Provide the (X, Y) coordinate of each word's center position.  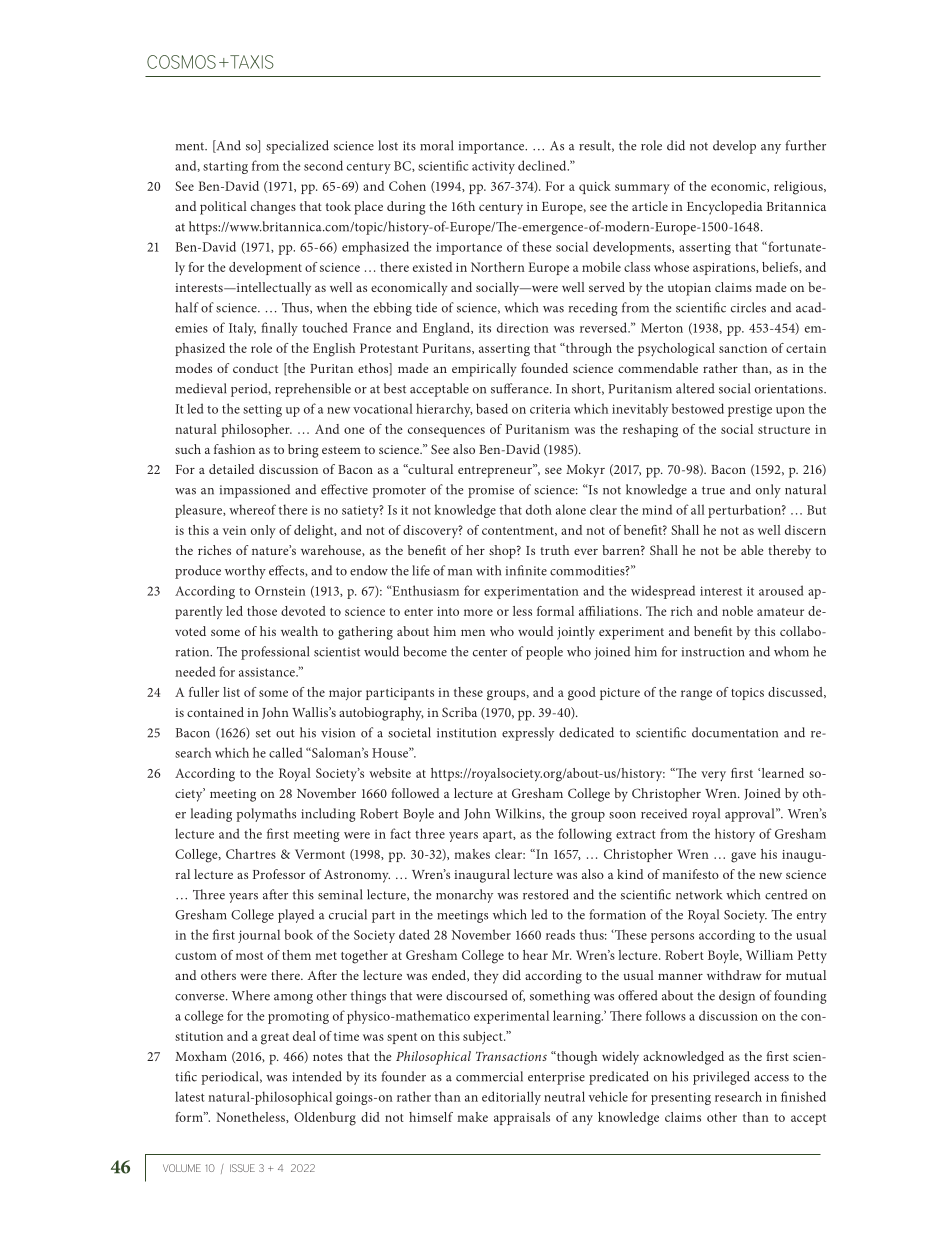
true (713, 490)
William (769, 955)
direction (523, 327)
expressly (528, 734)
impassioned (255, 491)
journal (259, 936)
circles (748, 307)
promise (491, 491)
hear (535, 955)
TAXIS (251, 62)
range (696, 695)
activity (493, 167)
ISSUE (242, 1168)
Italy (242, 329)
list (231, 692)
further (805, 145)
